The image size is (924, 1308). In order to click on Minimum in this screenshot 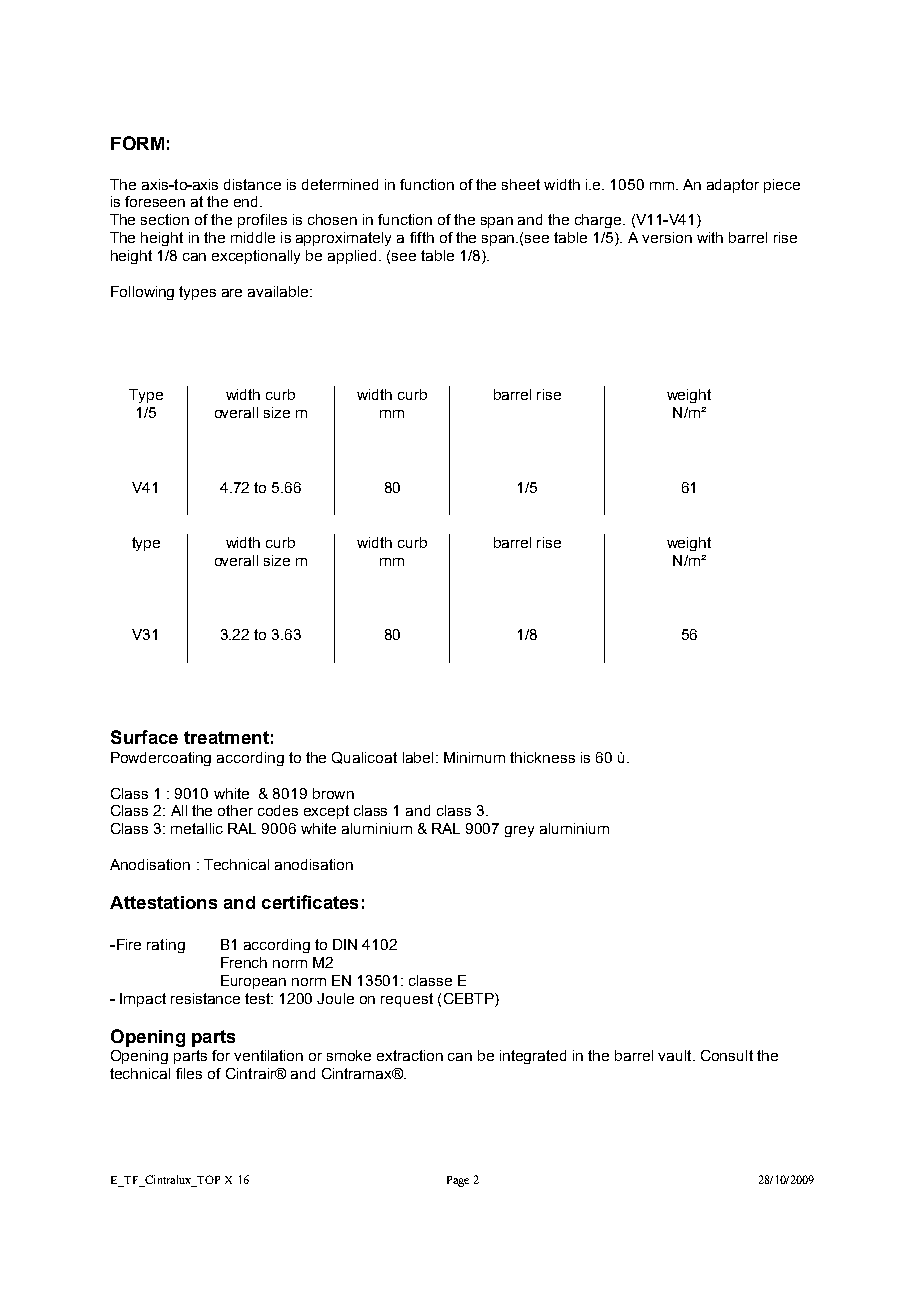, I will do `click(474, 757)`.
